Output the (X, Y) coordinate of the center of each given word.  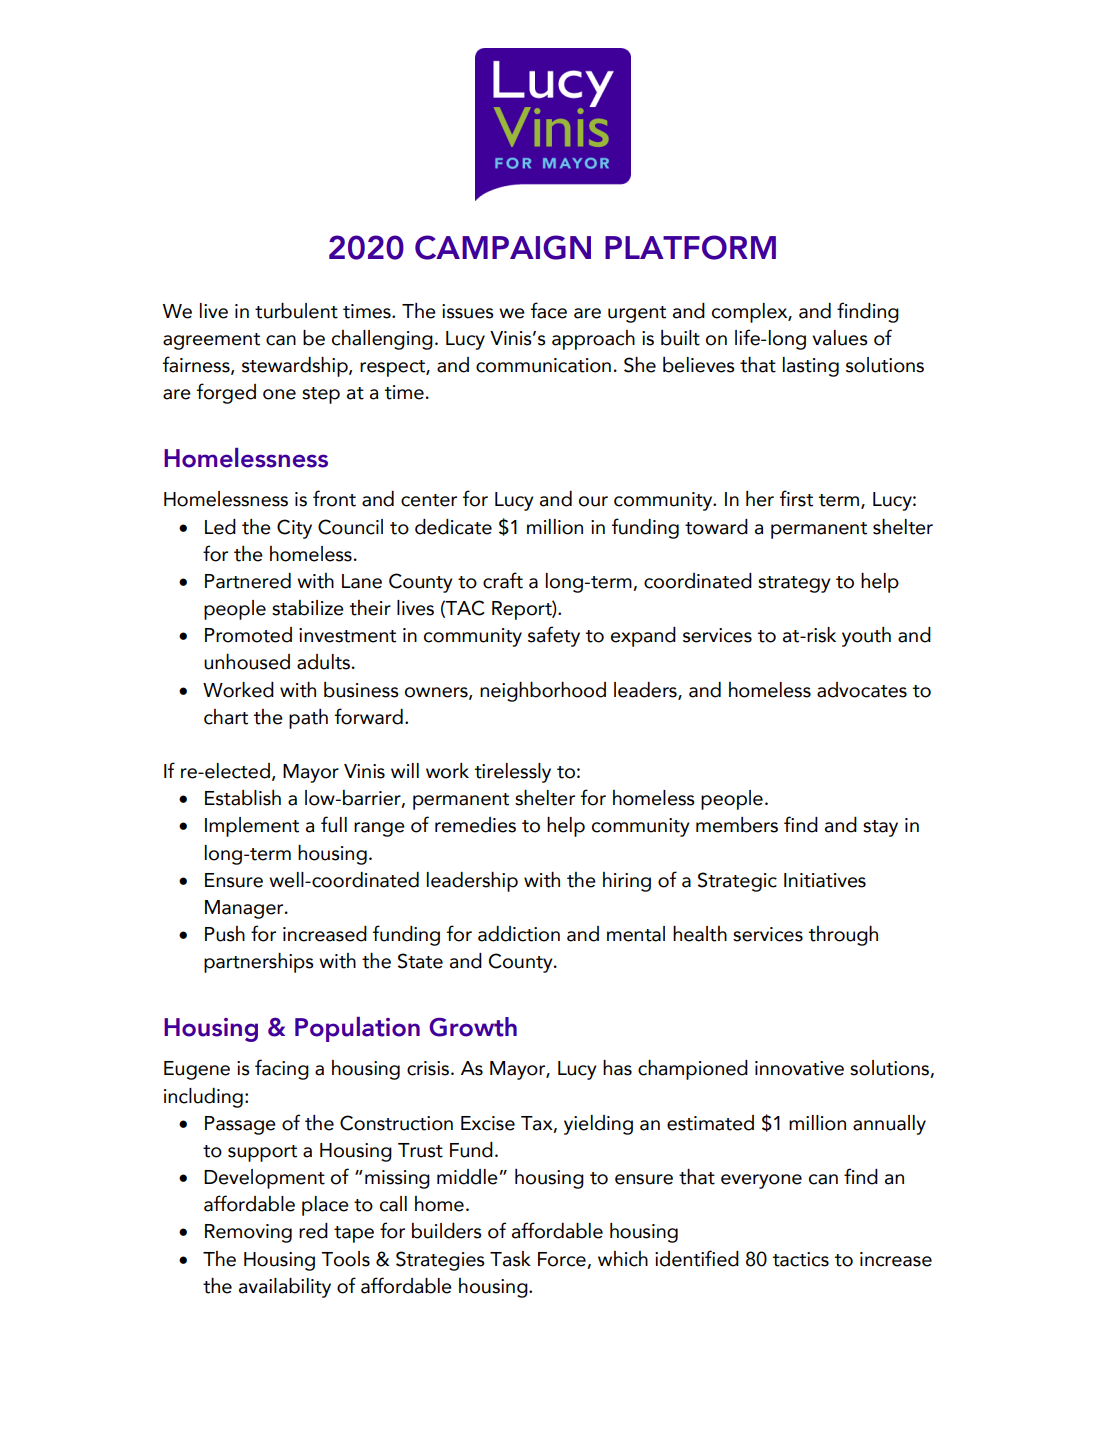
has (617, 1068)
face (549, 310)
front (334, 498)
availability (285, 1288)
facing (282, 1069)
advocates (862, 690)
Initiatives (825, 880)
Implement (252, 827)
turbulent (296, 311)
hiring (627, 882)
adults (323, 662)
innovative (799, 1068)
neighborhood (543, 692)
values (840, 338)
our (593, 501)
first (796, 498)
